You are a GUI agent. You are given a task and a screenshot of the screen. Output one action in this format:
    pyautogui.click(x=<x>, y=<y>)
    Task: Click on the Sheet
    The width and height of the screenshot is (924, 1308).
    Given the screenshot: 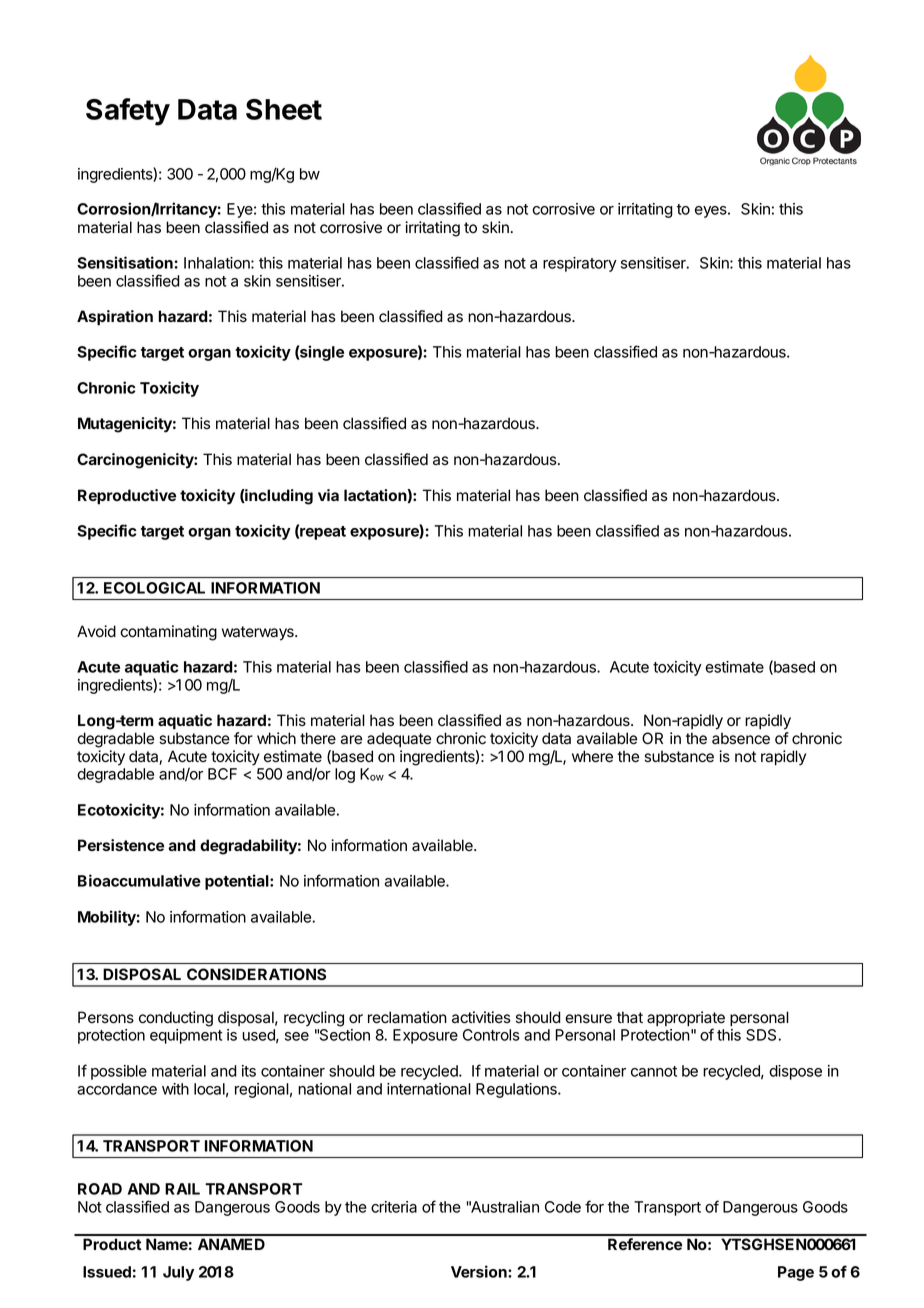 What is the action you would take?
    pyautogui.click(x=284, y=109)
